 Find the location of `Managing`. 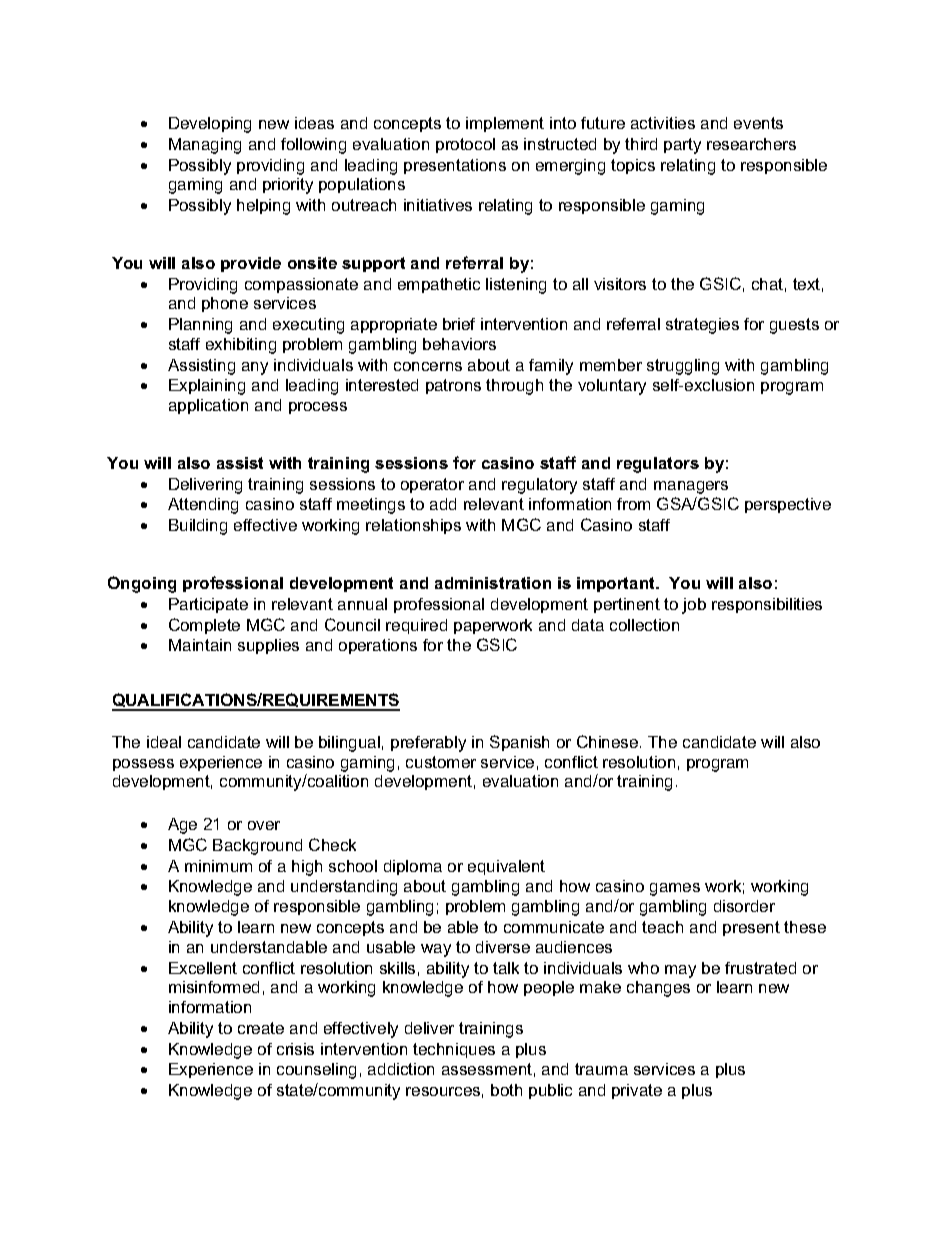

Managing is located at coordinates (205, 146).
